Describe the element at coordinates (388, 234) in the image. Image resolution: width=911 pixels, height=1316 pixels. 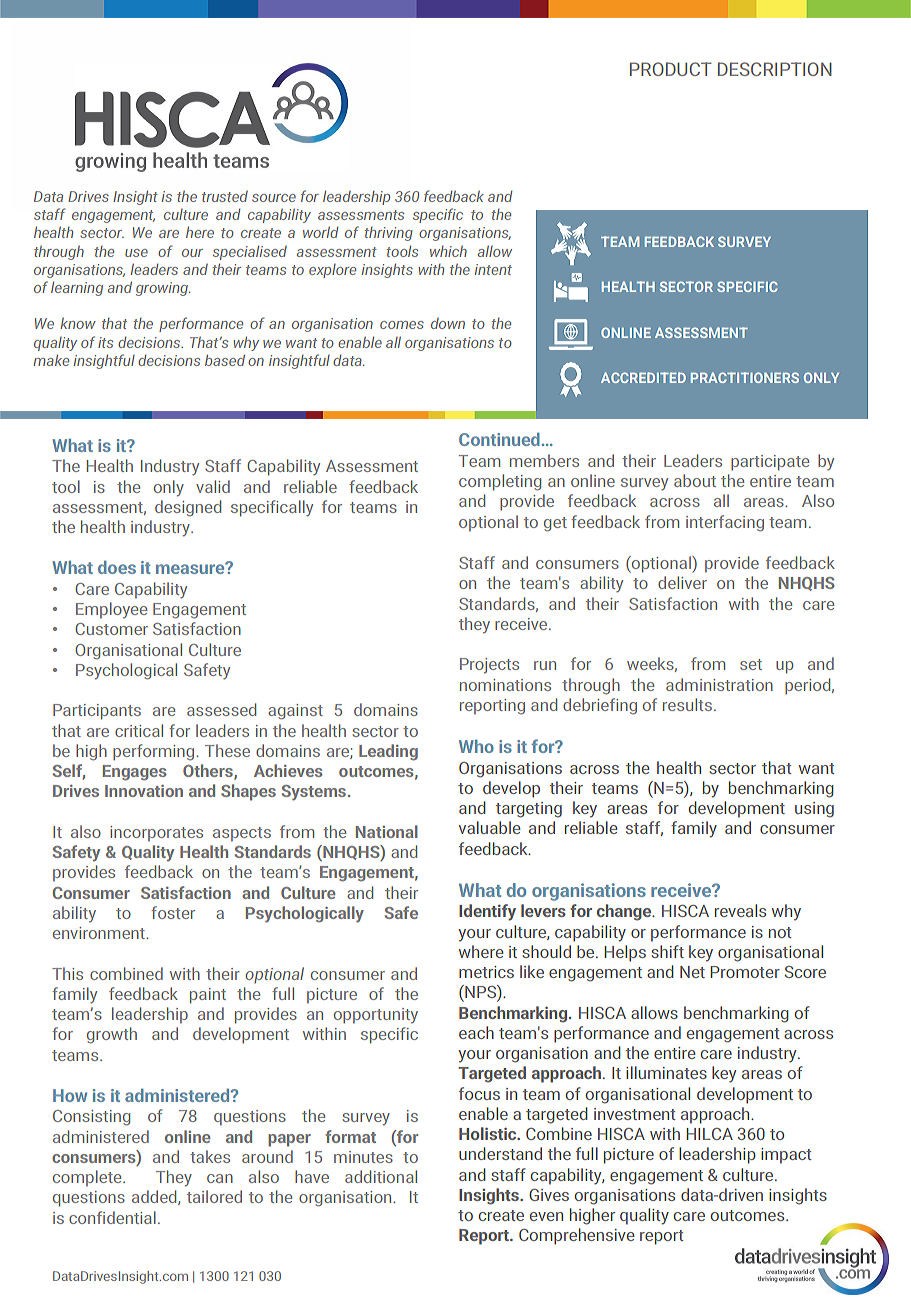
I see `thriving` at that location.
